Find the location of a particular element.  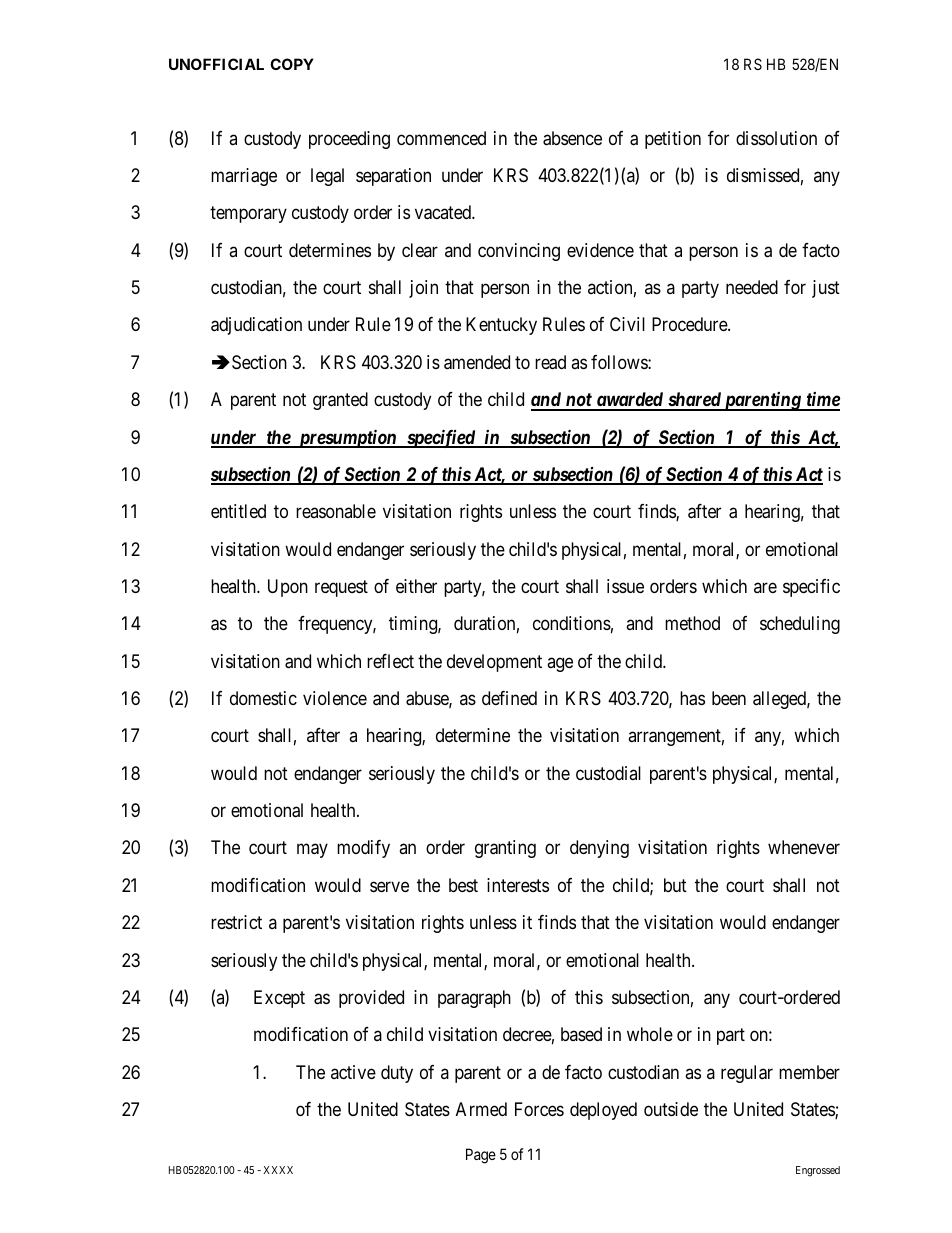

development is located at coordinates (494, 663).
